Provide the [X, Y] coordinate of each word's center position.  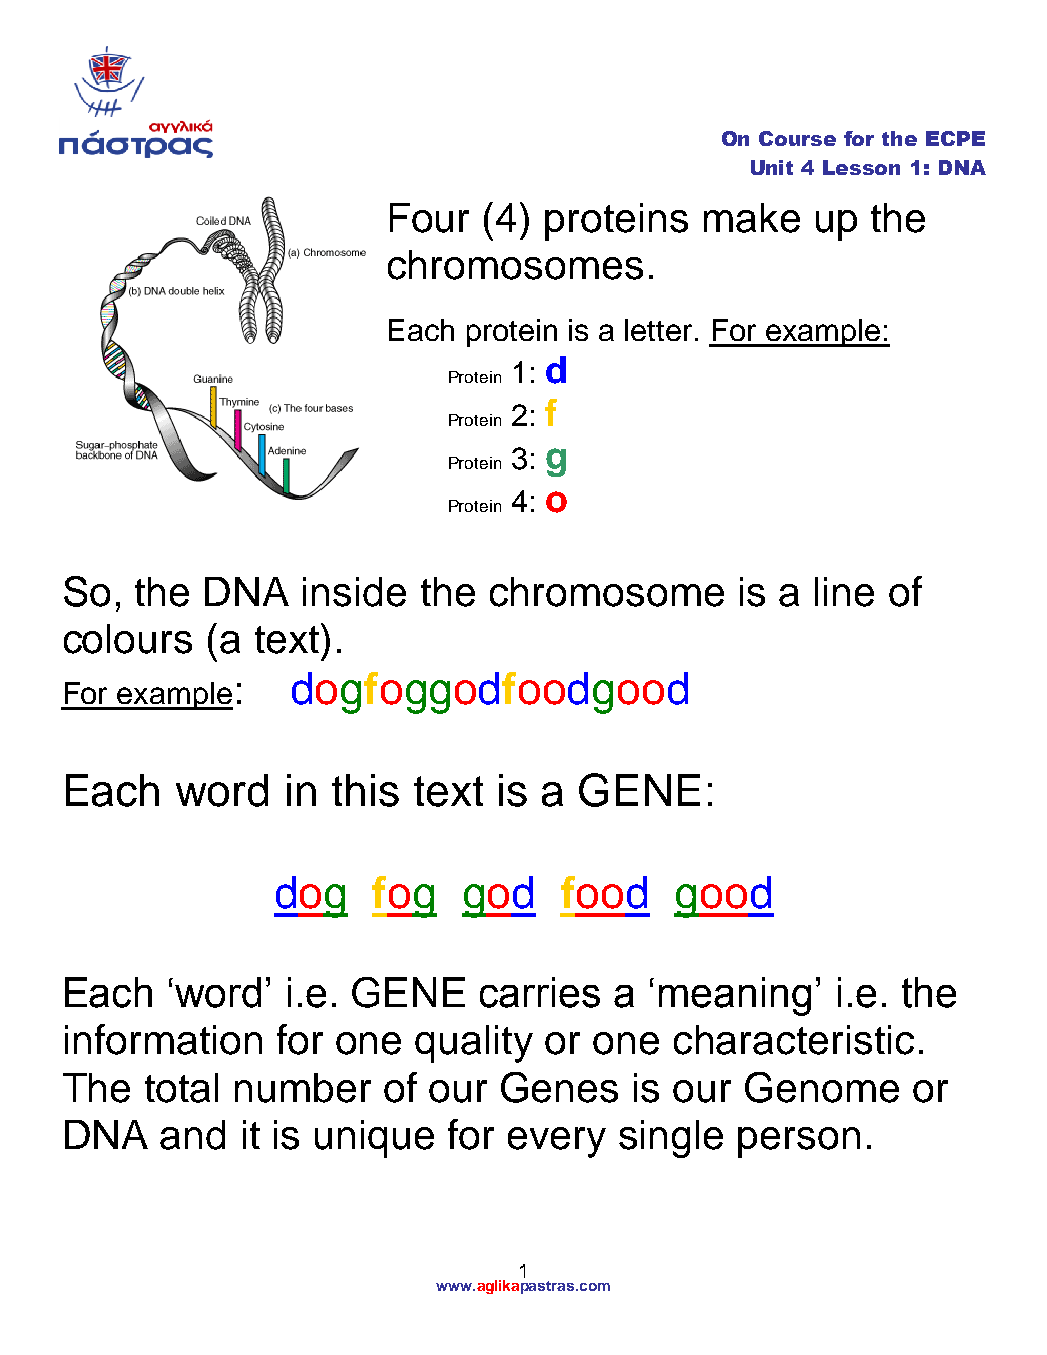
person [799, 1142]
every [557, 1142]
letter [658, 330]
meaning [735, 996]
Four [429, 218]
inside [354, 592]
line [844, 592]
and [192, 1135]
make [752, 218]
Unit [772, 167]
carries [540, 992]
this [365, 790]
